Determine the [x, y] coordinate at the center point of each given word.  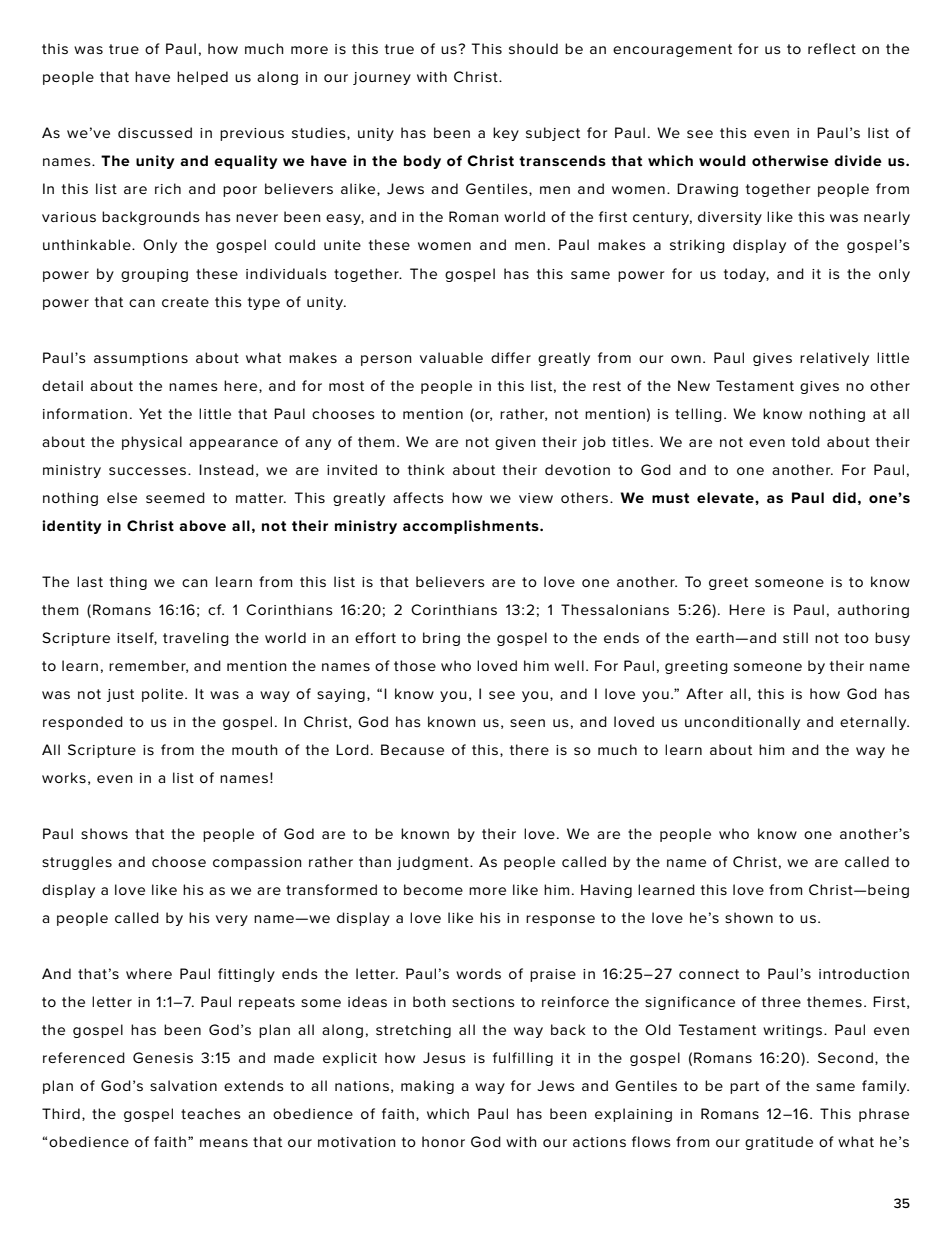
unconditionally [742, 723]
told [806, 441]
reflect [832, 48]
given [515, 443]
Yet [150, 413]
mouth [255, 749]
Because [412, 749]
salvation [183, 1085]
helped [202, 78]
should [533, 48]
